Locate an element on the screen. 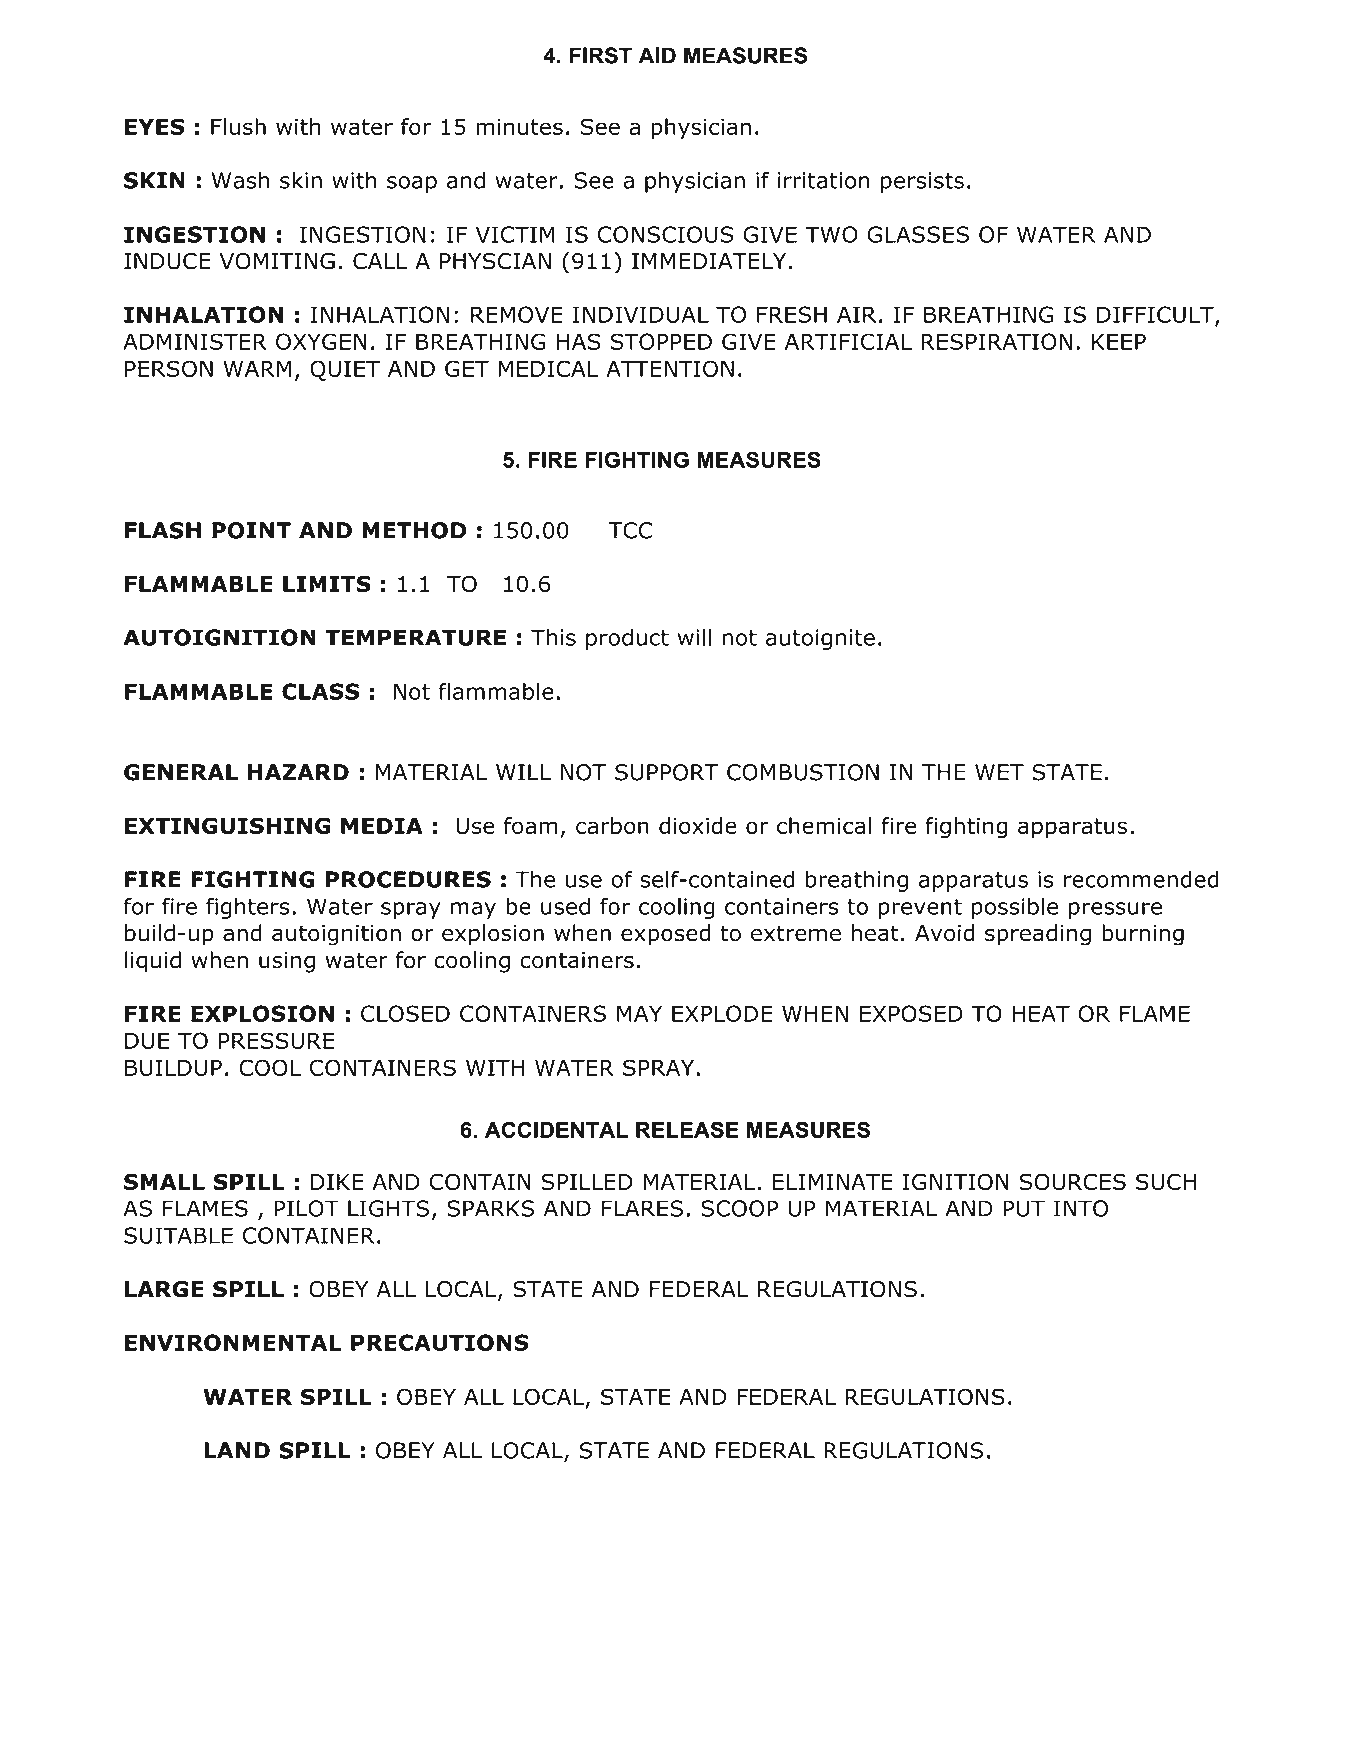 The width and height of the screenshot is (1353, 1751). PRECAUTIONS is located at coordinates (440, 1342).
